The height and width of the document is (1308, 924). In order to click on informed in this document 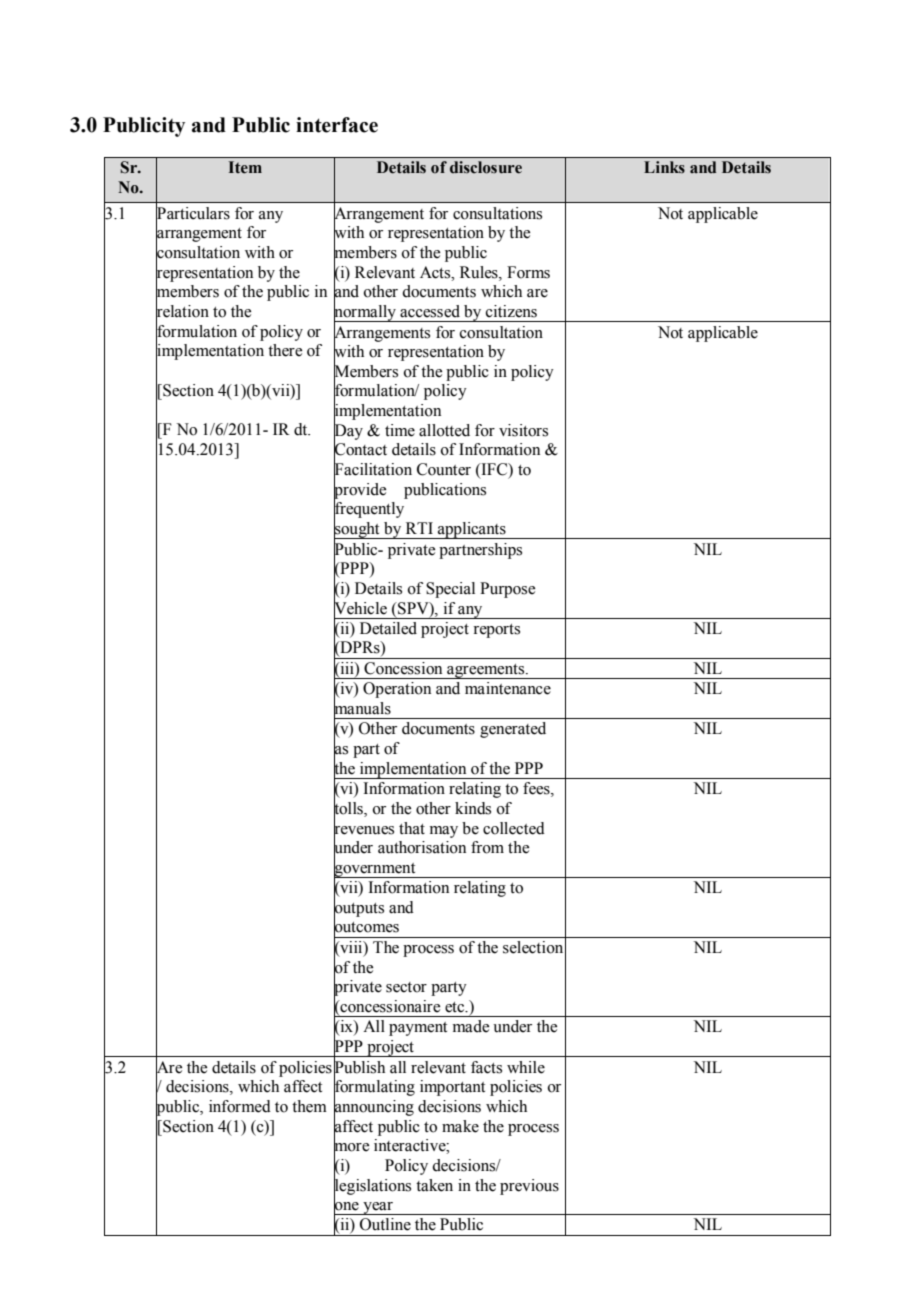, I will do `click(240, 1106)`.
